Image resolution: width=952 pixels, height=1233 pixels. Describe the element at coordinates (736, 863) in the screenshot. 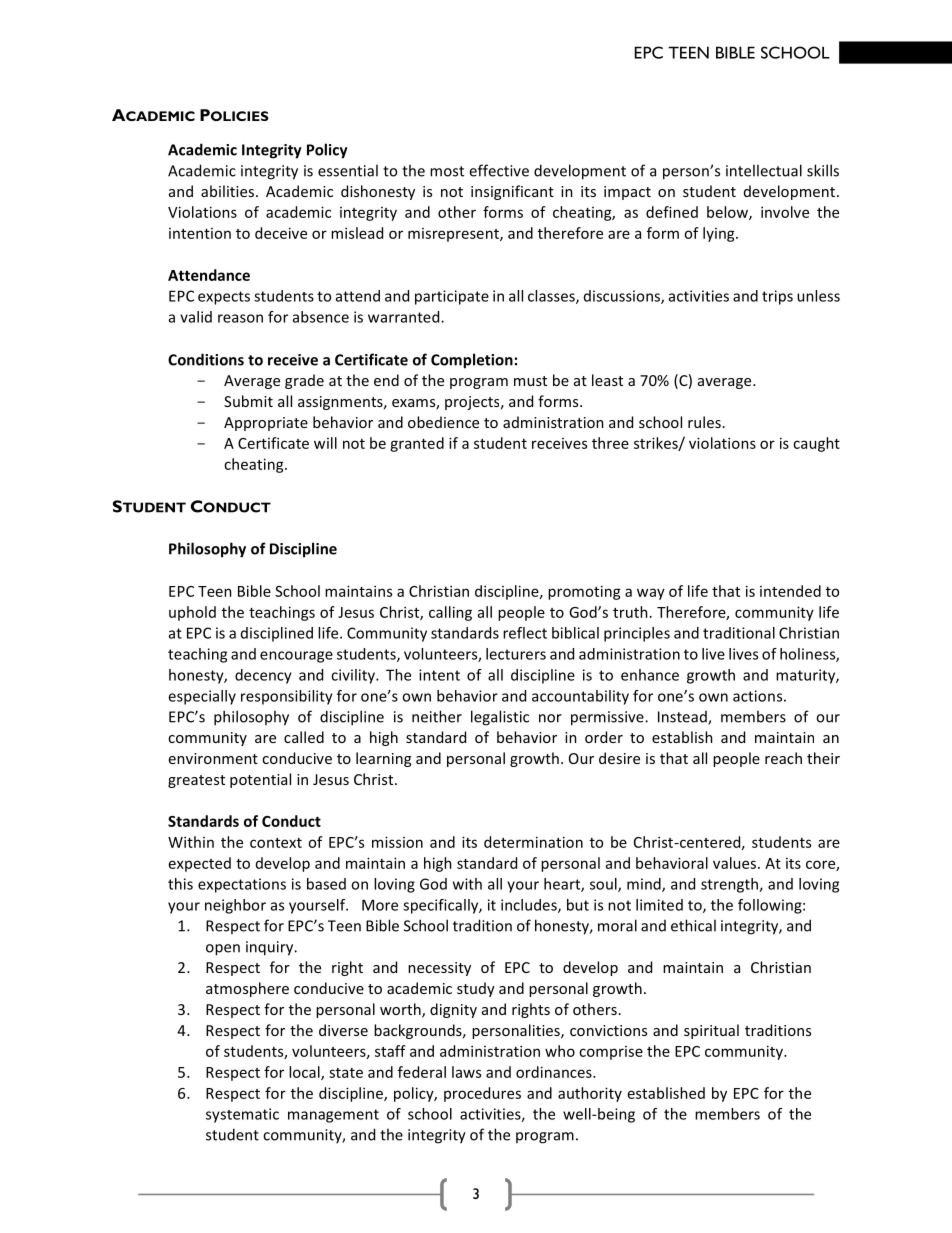

I see `values` at that location.
